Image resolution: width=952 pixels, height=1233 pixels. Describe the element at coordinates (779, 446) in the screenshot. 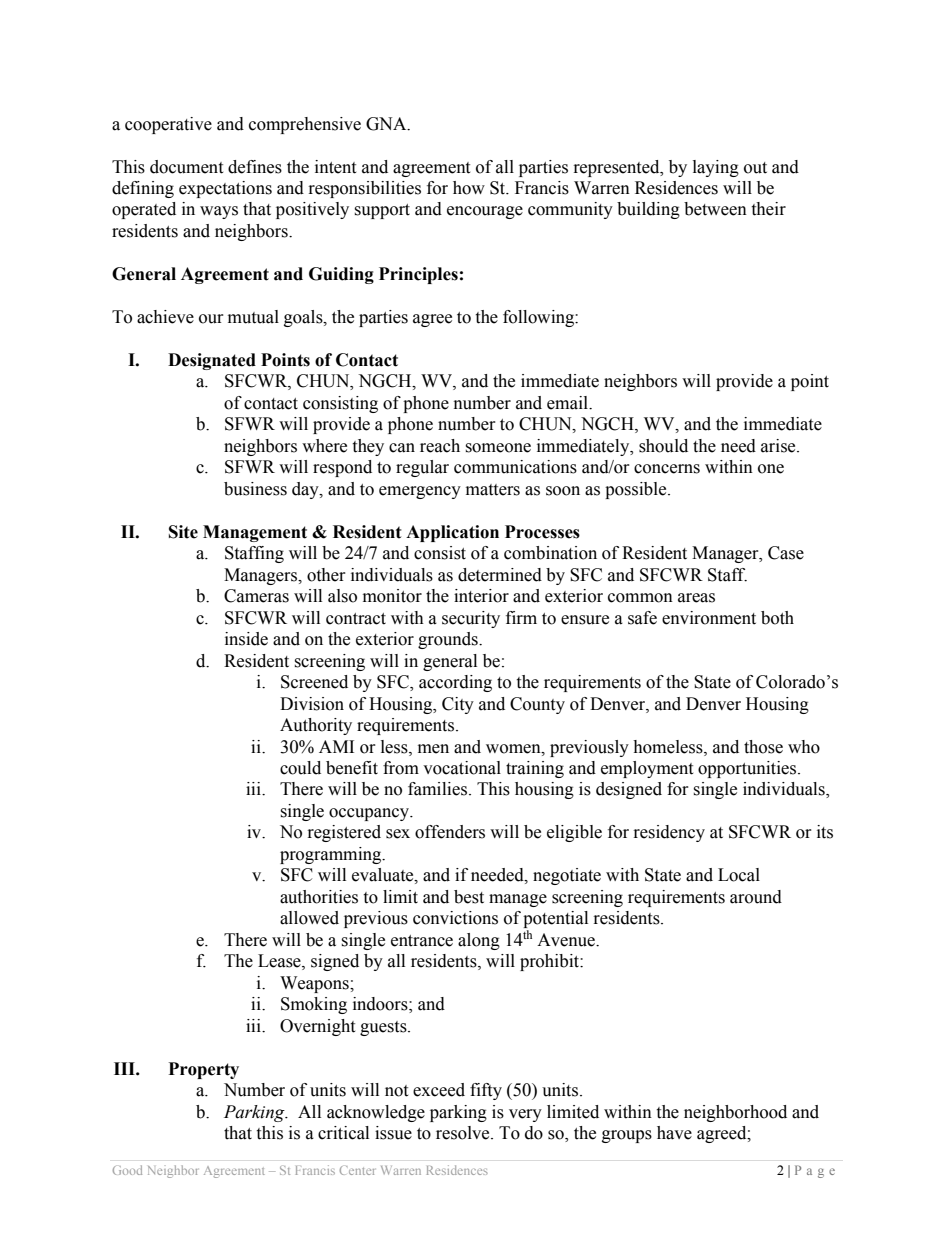

I see `arise` at that location.
